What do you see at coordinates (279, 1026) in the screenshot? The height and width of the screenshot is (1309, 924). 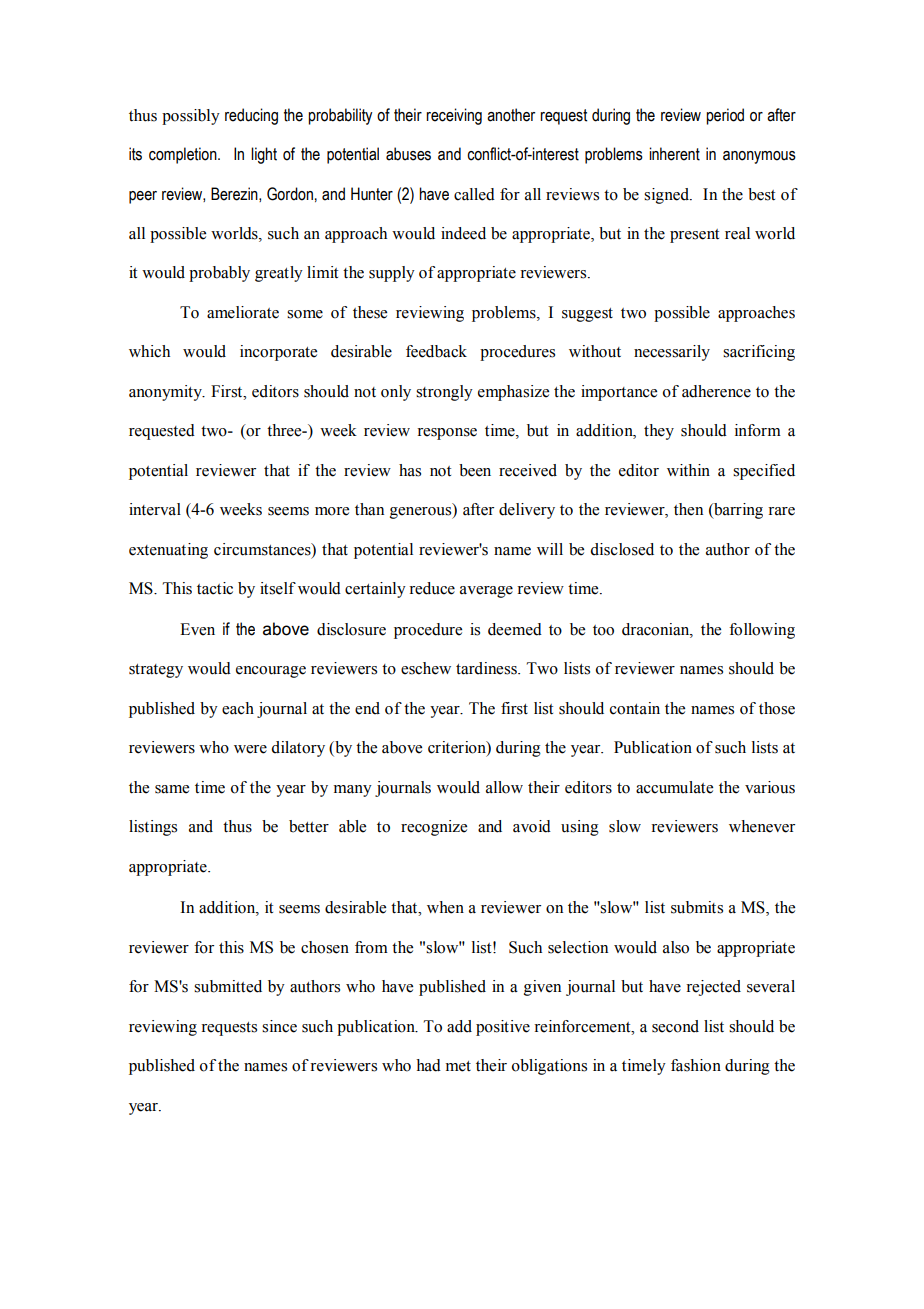 I see `since` at bounding box center [279, 1026].
